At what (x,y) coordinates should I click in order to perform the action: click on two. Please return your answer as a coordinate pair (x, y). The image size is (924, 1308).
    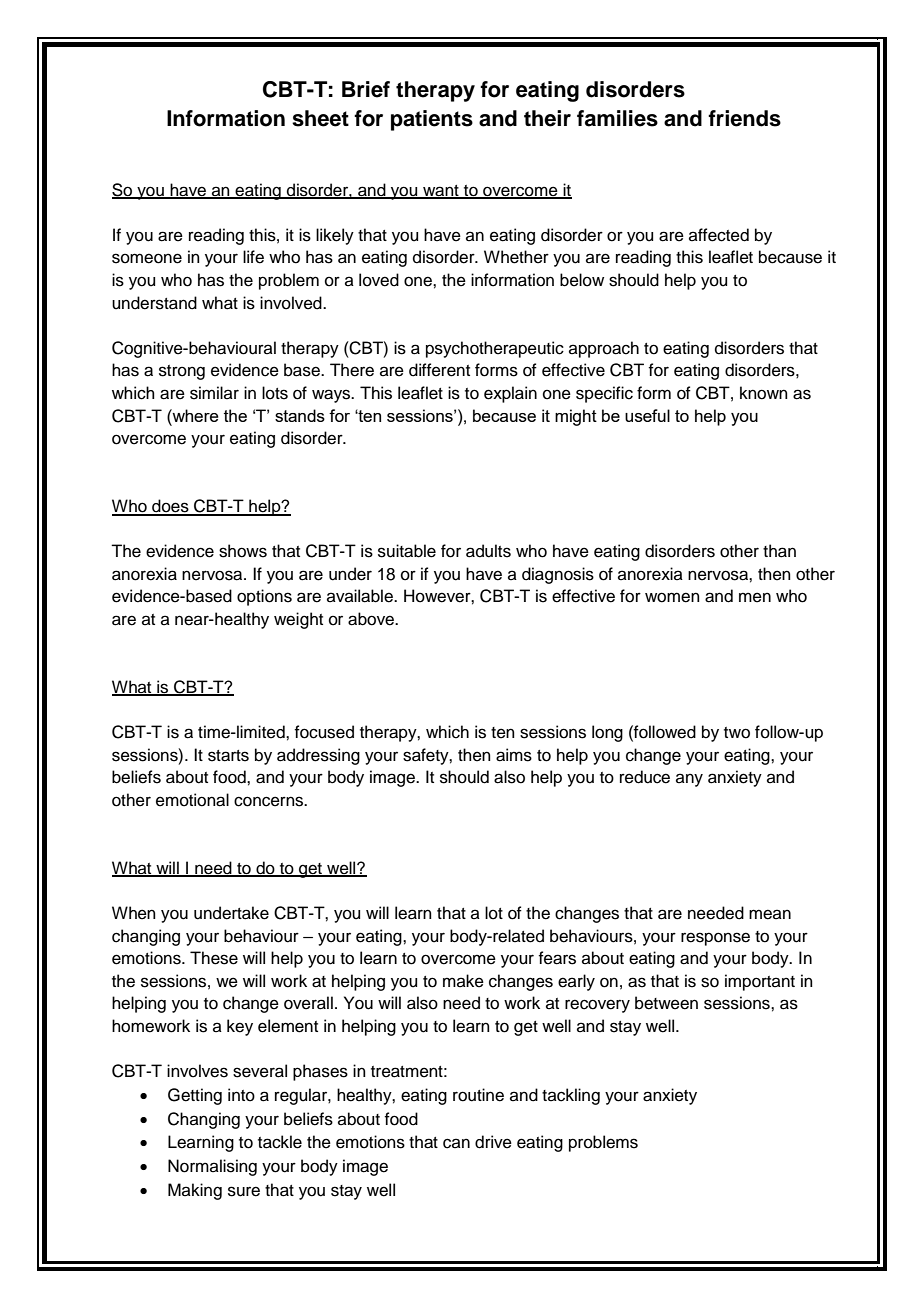
    Looking at the image, I should click on (737, 733).
